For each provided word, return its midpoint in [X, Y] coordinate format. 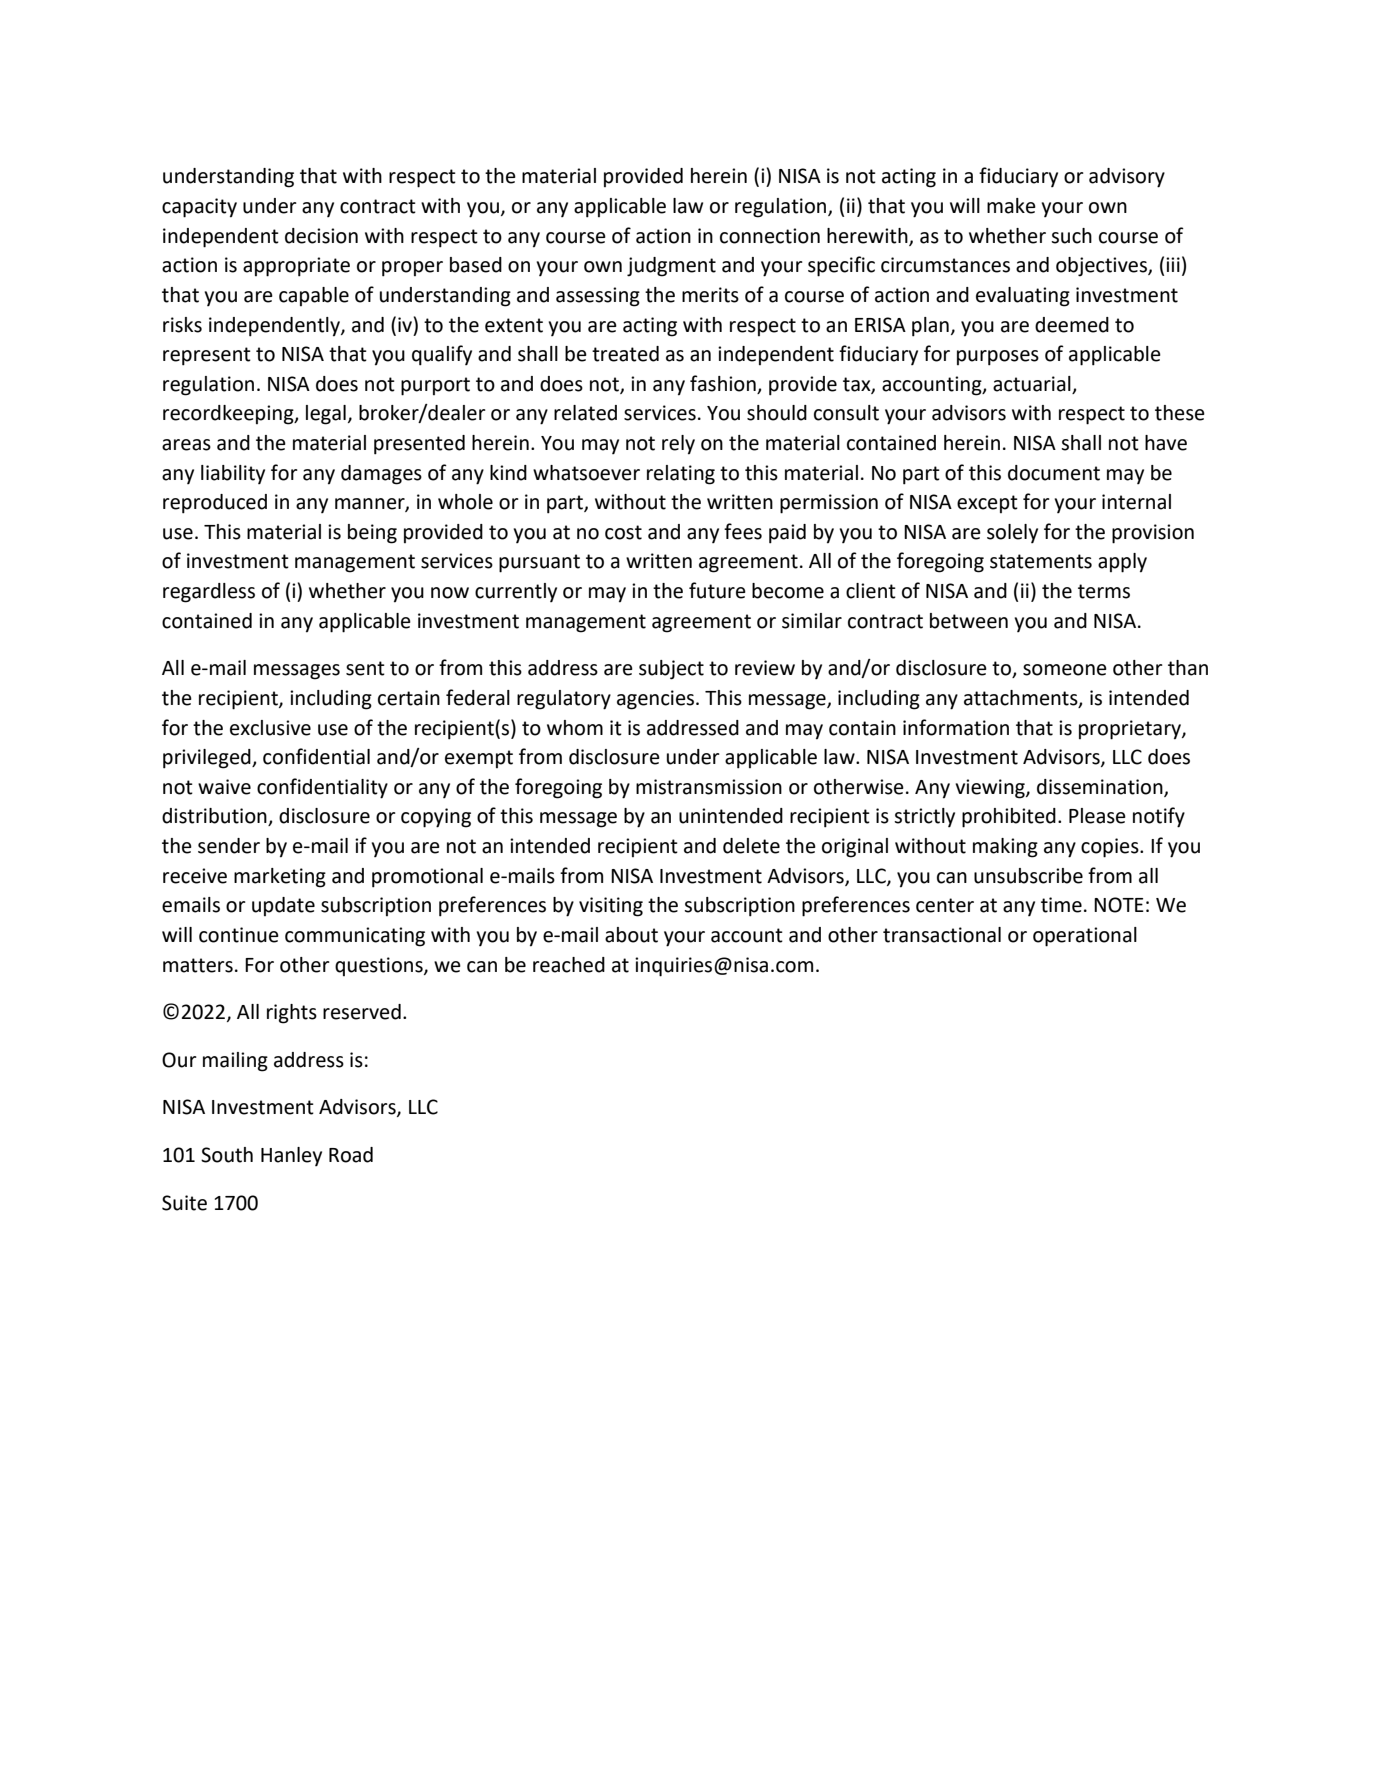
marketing [280, 878]
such [1071, 236]
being [372, 534]
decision [321, 236]
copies [1111, 848]
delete [751, 846]
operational [1085, 937]
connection [770, 236]
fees [743, 531]
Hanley [291, 1156]
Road [351, 1155]
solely [1012, 533]
